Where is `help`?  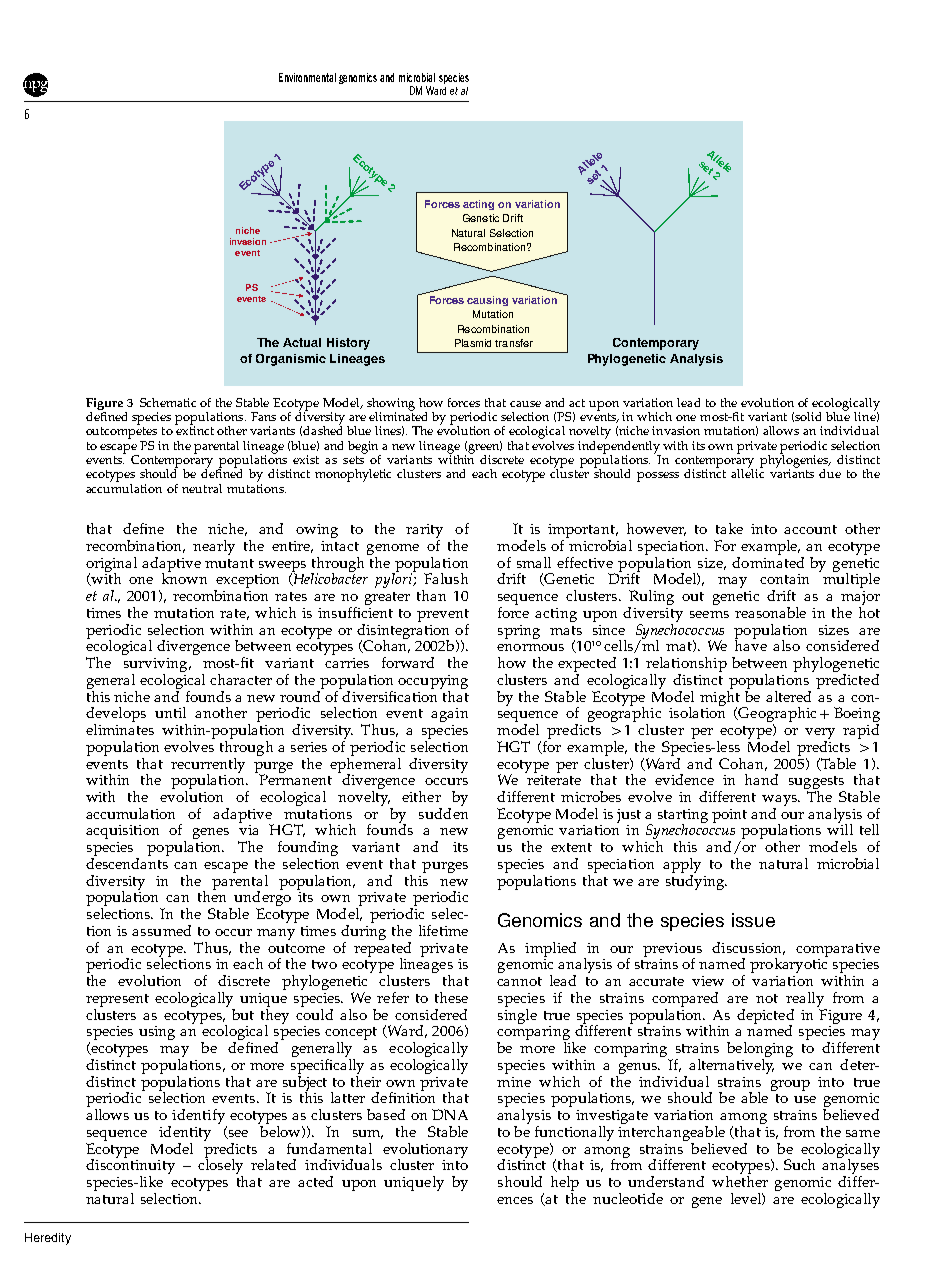 help is located at coordinates (565, 1185).
